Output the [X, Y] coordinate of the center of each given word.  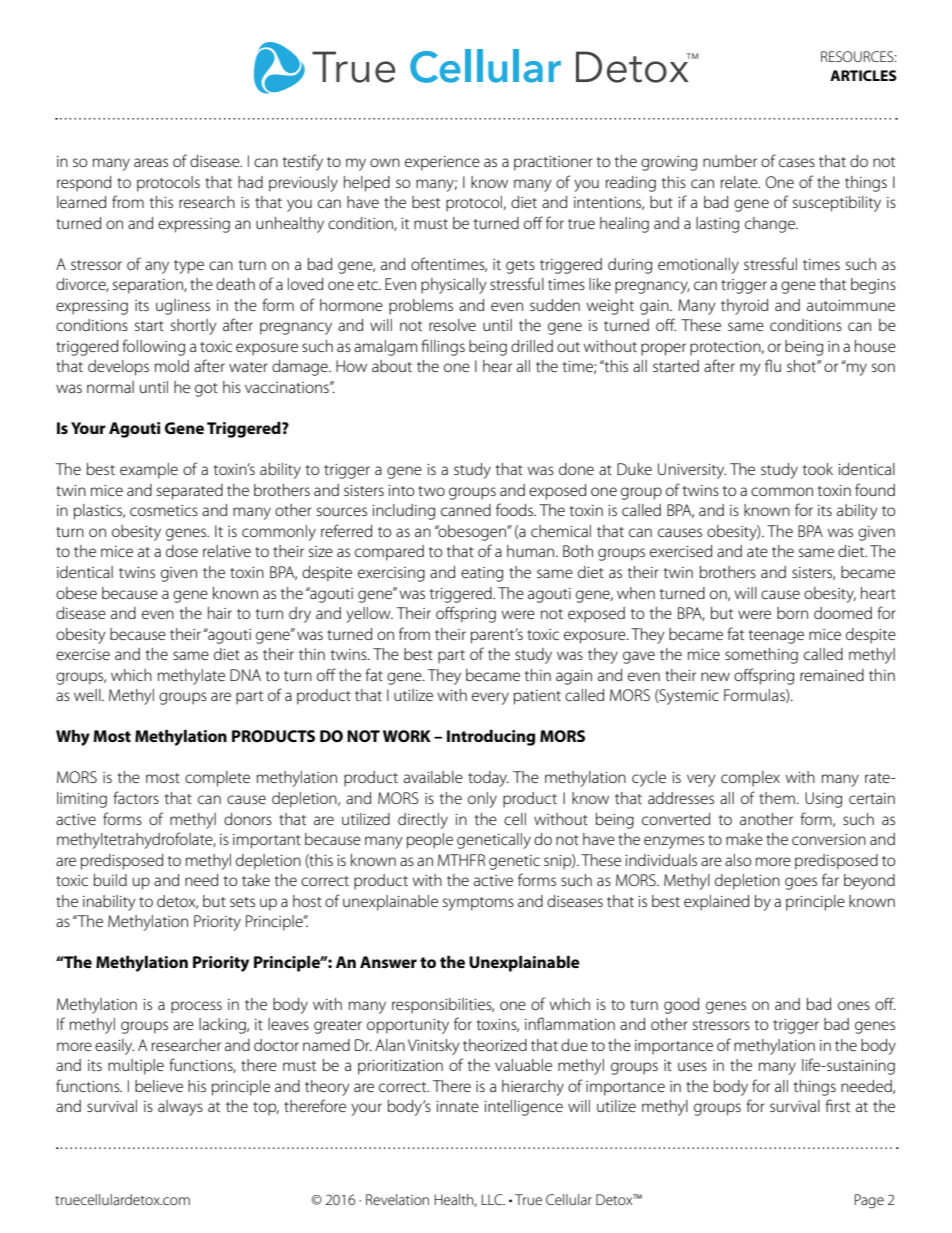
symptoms [478, 904]
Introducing [491, 738]
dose [182, 551]
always [180, 1108]
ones [854, 1005]
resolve [452, 325]
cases [797, 162]
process [196, 1007]
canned [466, 510]
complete [217, 779]
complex [750, 779]
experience [442, 163]
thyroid [744, 307]
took [818, 469]
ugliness [183, 307]
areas [151, 162]
